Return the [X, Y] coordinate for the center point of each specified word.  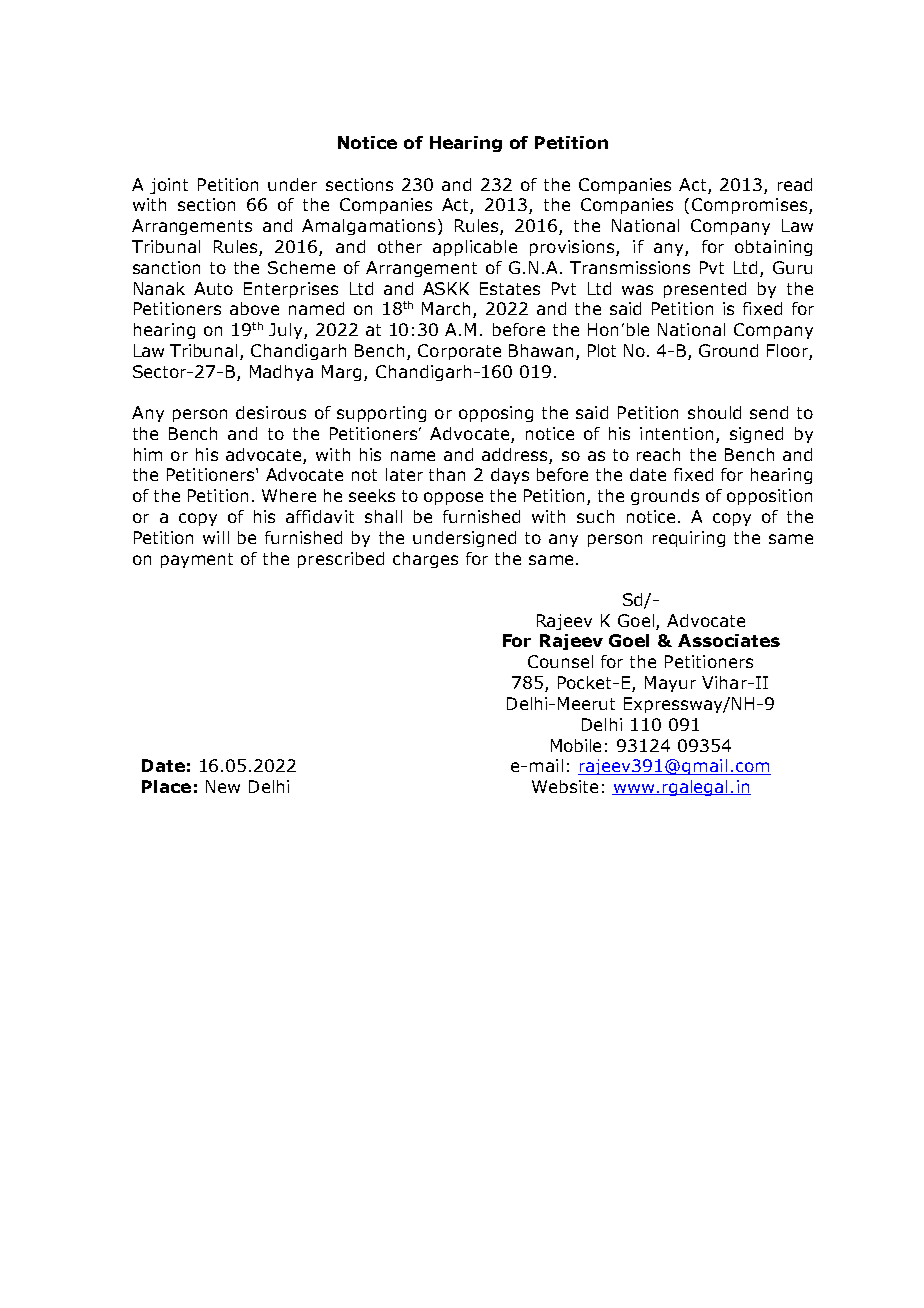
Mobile [576, 745]
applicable [475, 248]
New [223, 786]
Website [565, 786]
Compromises [751, 206]
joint [169, 186]
